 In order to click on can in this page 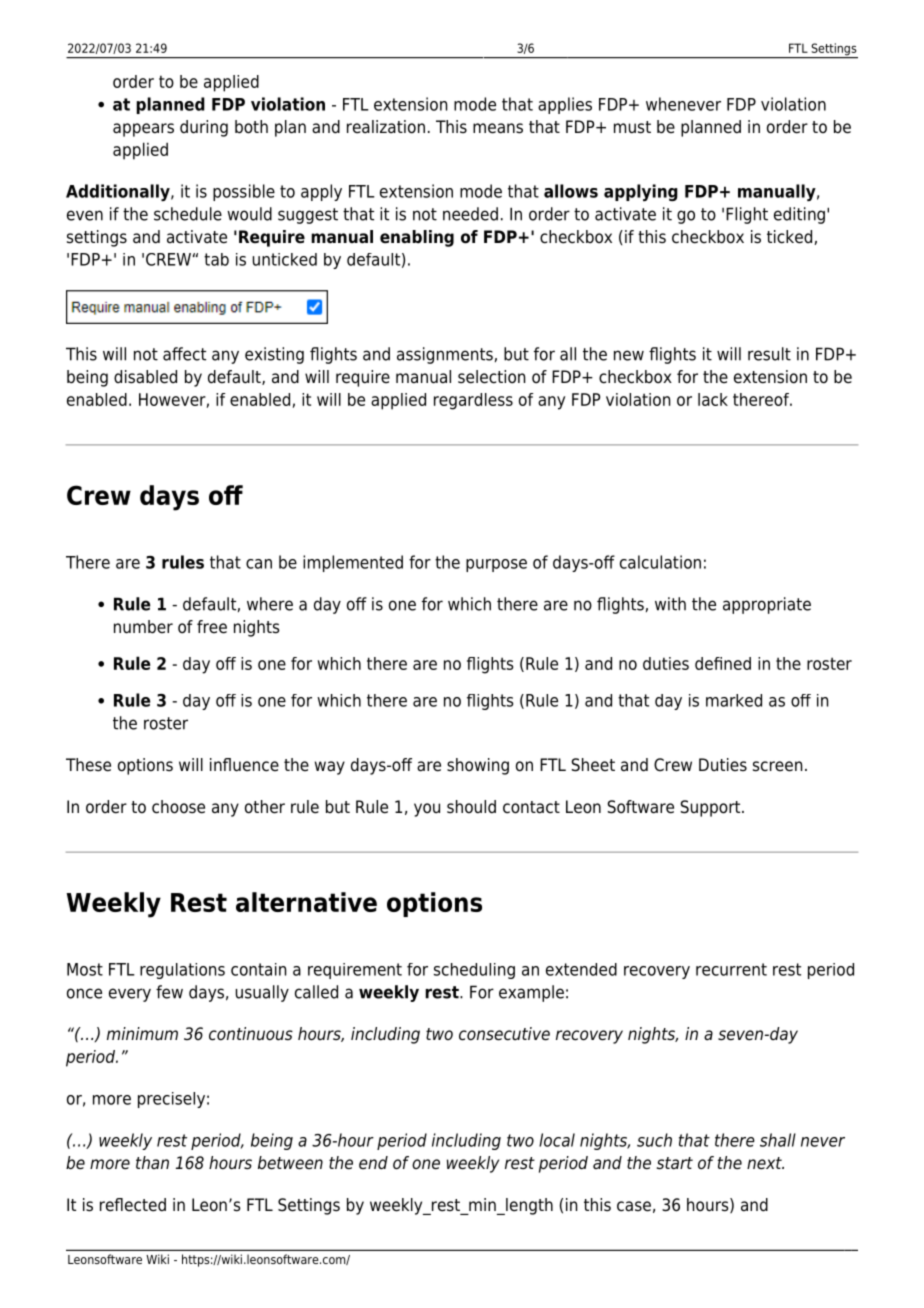, I will do `click(259, 564)`.
